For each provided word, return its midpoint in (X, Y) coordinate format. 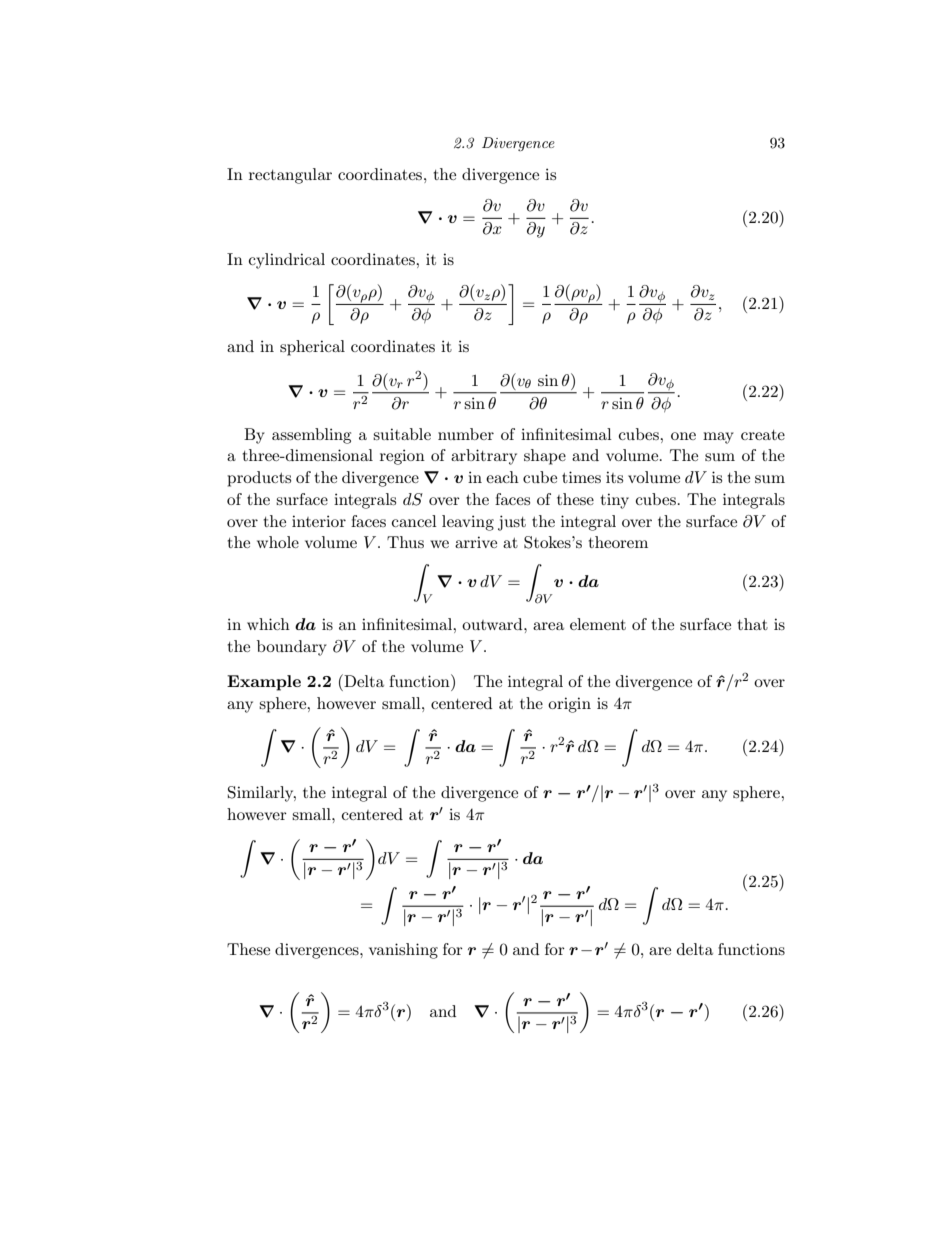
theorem (618, 542)
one (683, 436)
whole (278, 542)
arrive (476, 542)
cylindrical (287, 261)
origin (569, 705)
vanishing (403, 951)
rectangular (290, 176)
